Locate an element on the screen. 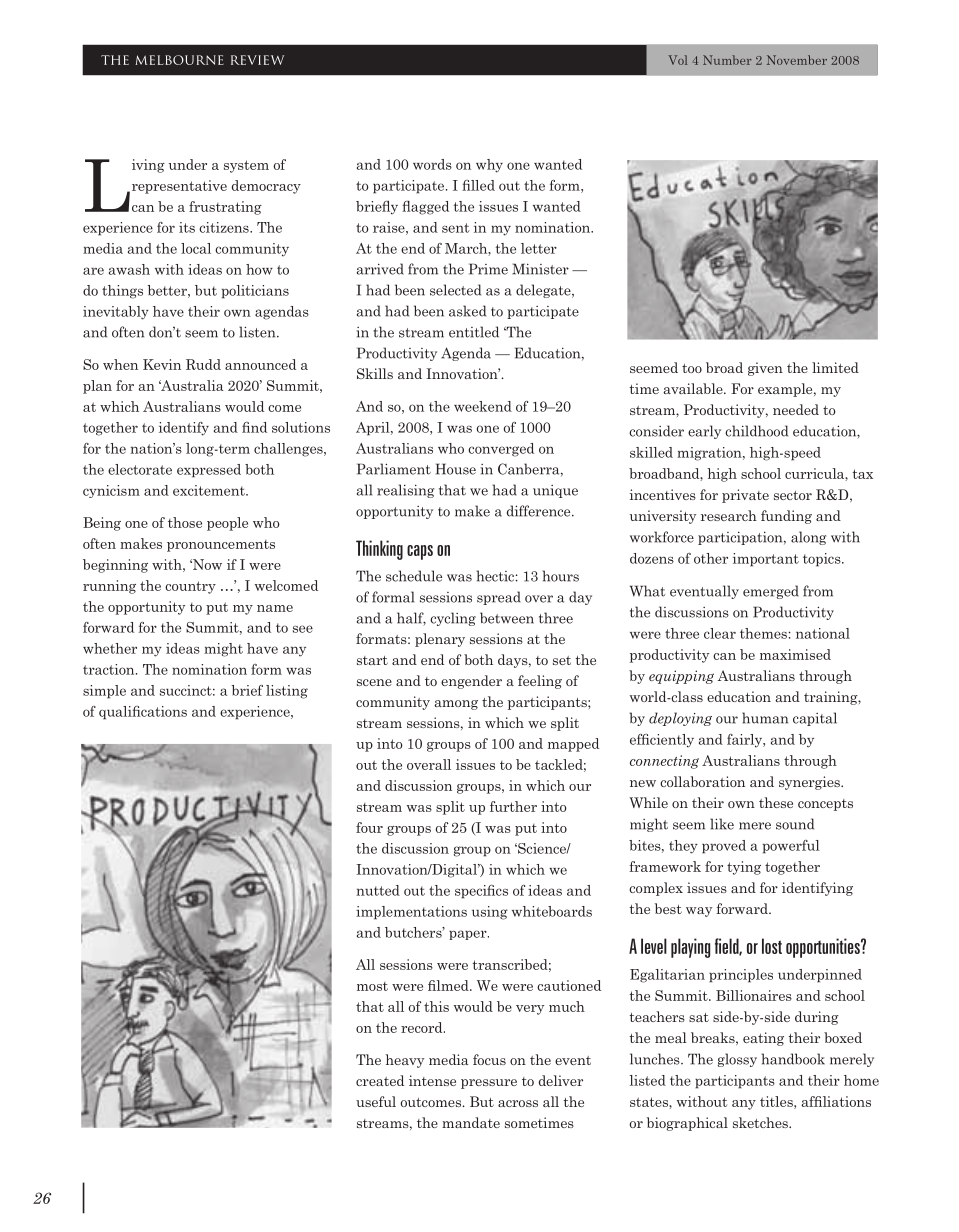 The height and width of the screenshot is (1232, 959). why is located at coordinates (489, 166).
